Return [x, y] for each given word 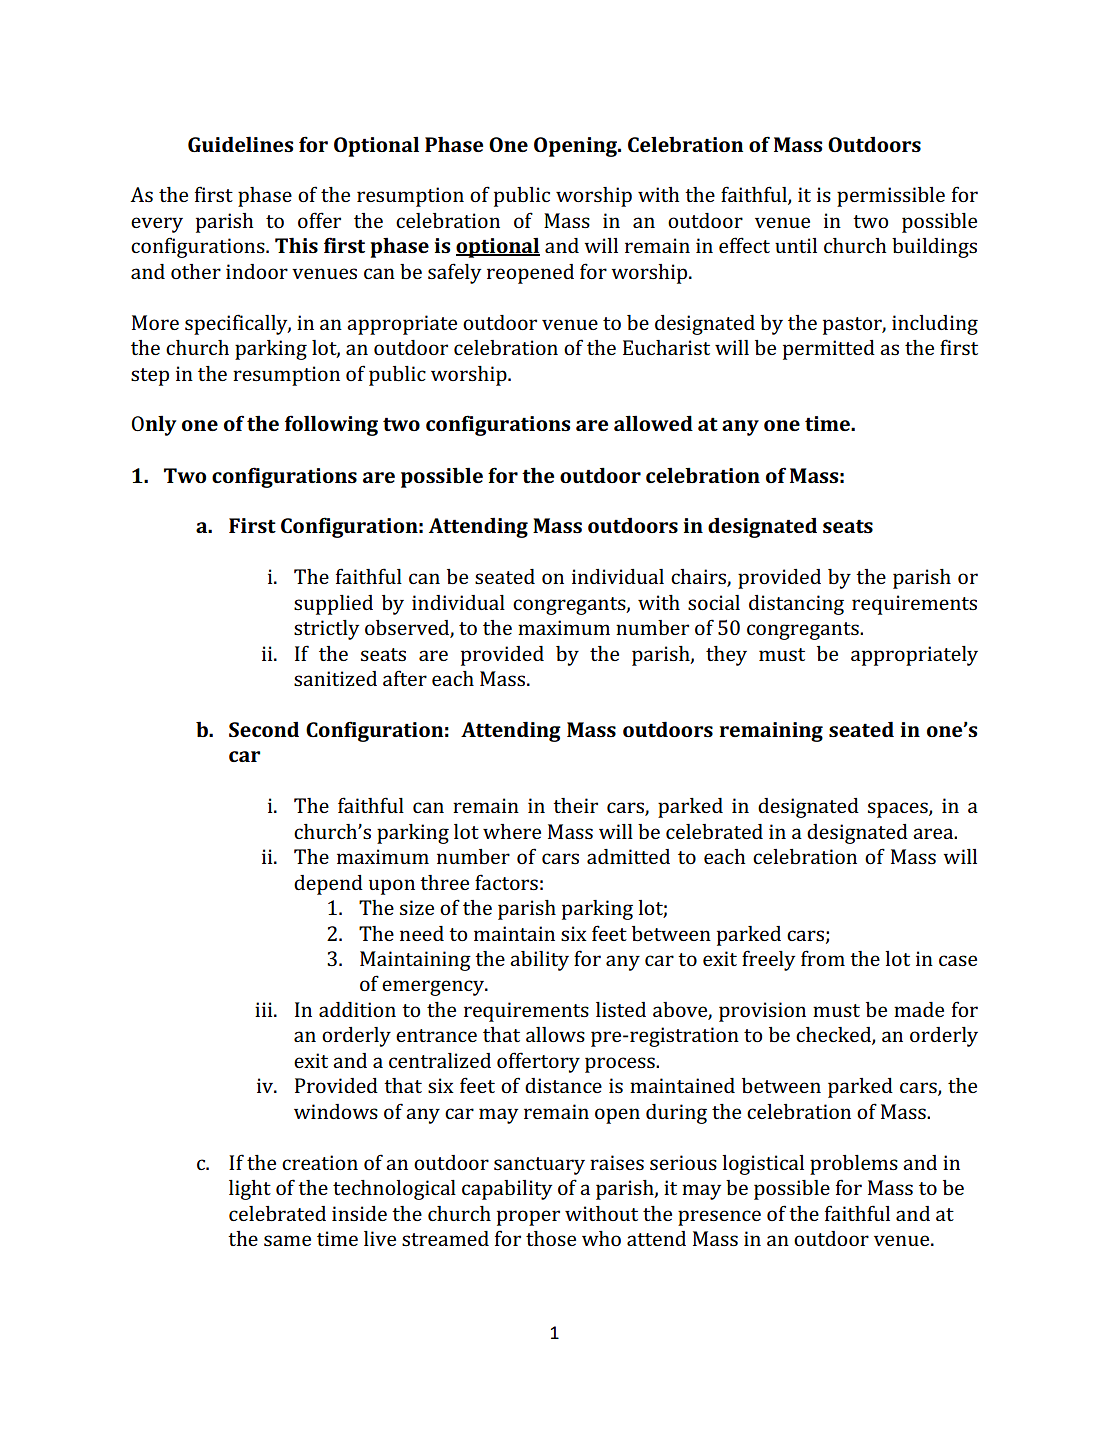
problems [854, 1165]
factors [506, 882]
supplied [333, 605]
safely [454, 273]
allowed [653, 423]
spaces [899, 810]
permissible [891, 197]
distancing [796, 605]
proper [528, 1218]
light [250, 1190]
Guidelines [240, 144]
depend [328, 885]
